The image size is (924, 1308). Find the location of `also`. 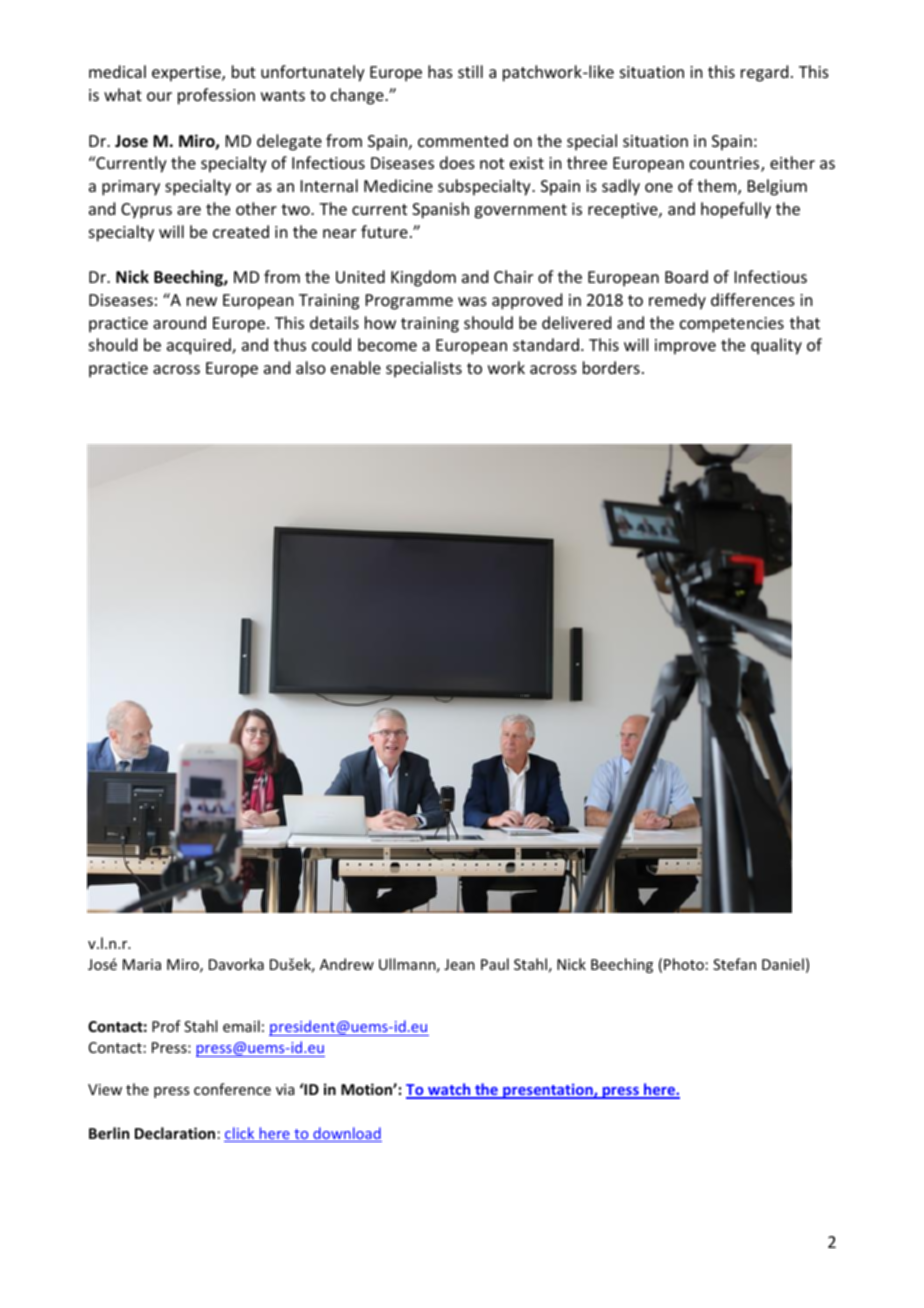

also is located at coordinates (311, 367).
